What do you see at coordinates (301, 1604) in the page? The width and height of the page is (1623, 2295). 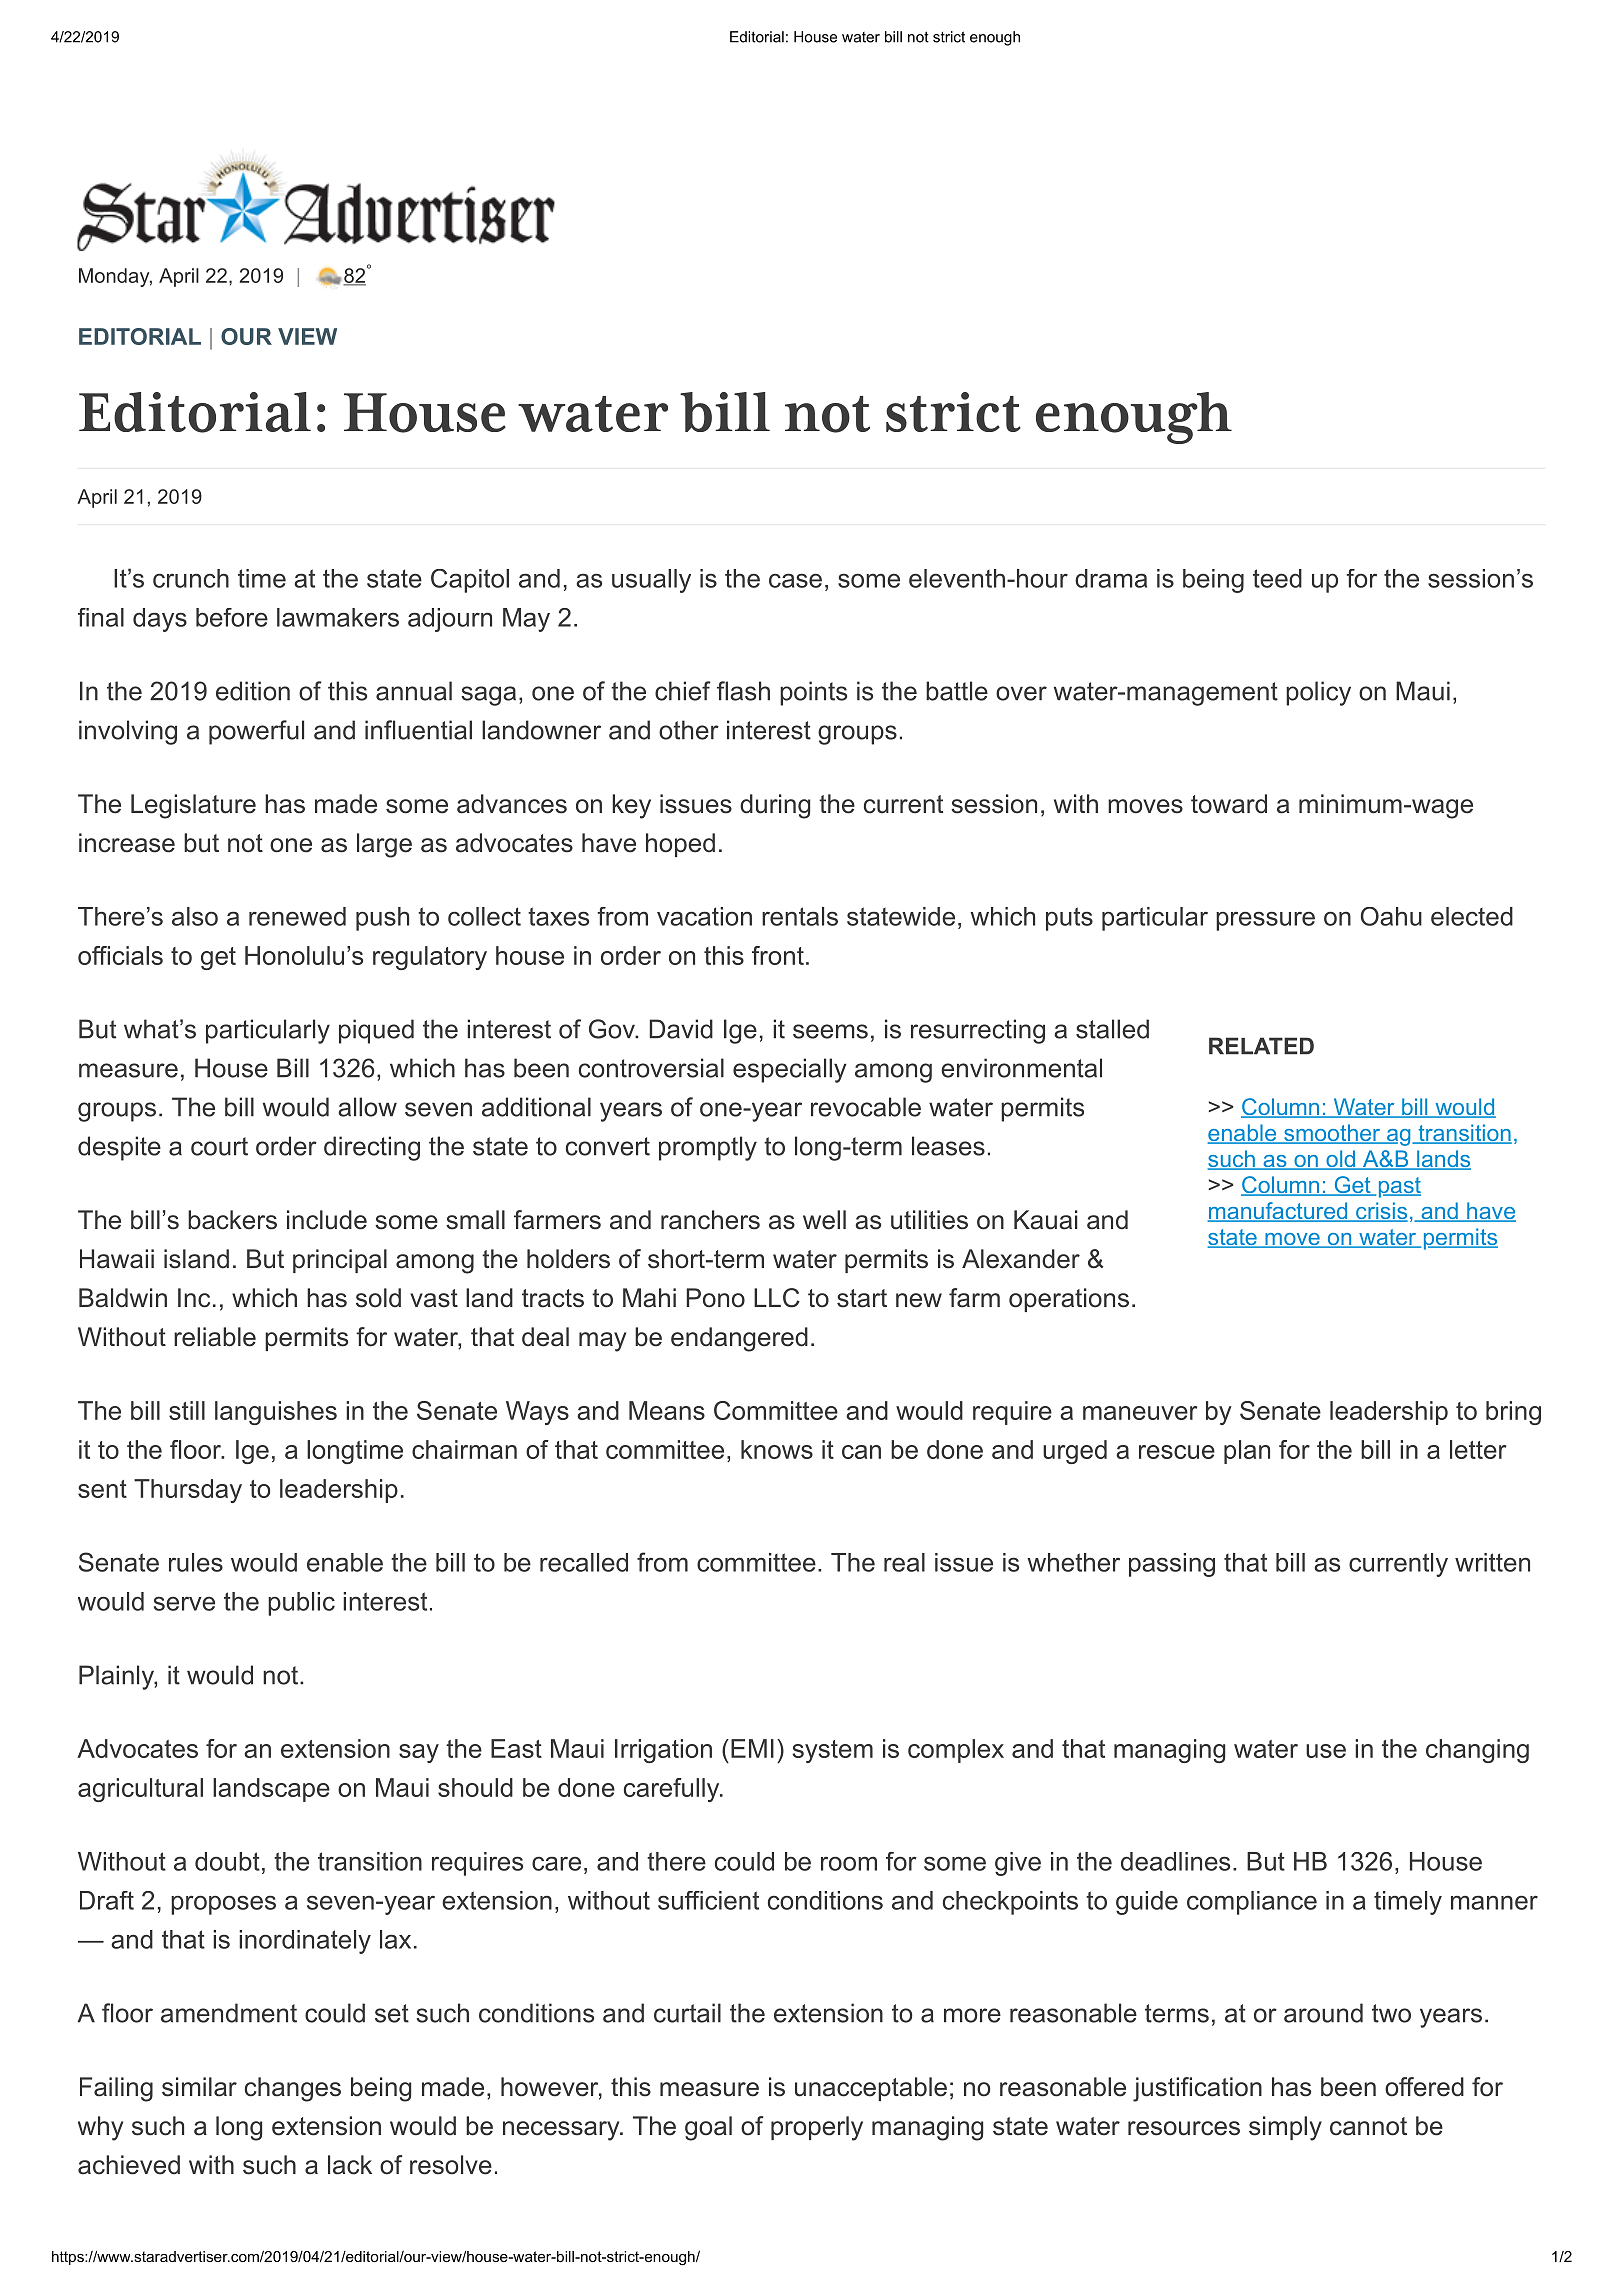 I see `public` at bounding box center [301, 1604].
